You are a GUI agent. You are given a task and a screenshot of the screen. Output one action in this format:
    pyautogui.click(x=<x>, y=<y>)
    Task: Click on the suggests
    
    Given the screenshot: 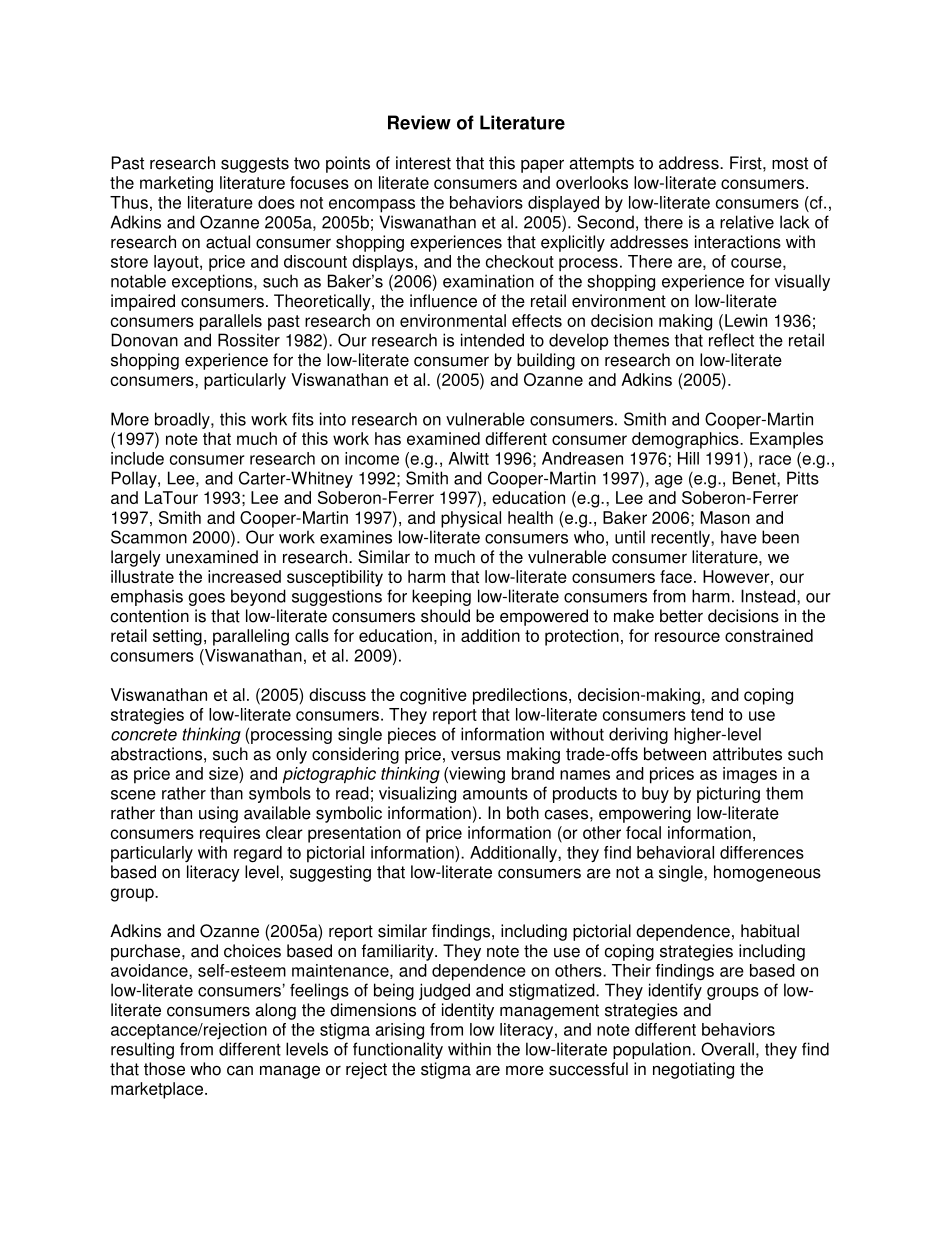 What is the action you would take?
    pyautogui.click(x=255, y=165)
